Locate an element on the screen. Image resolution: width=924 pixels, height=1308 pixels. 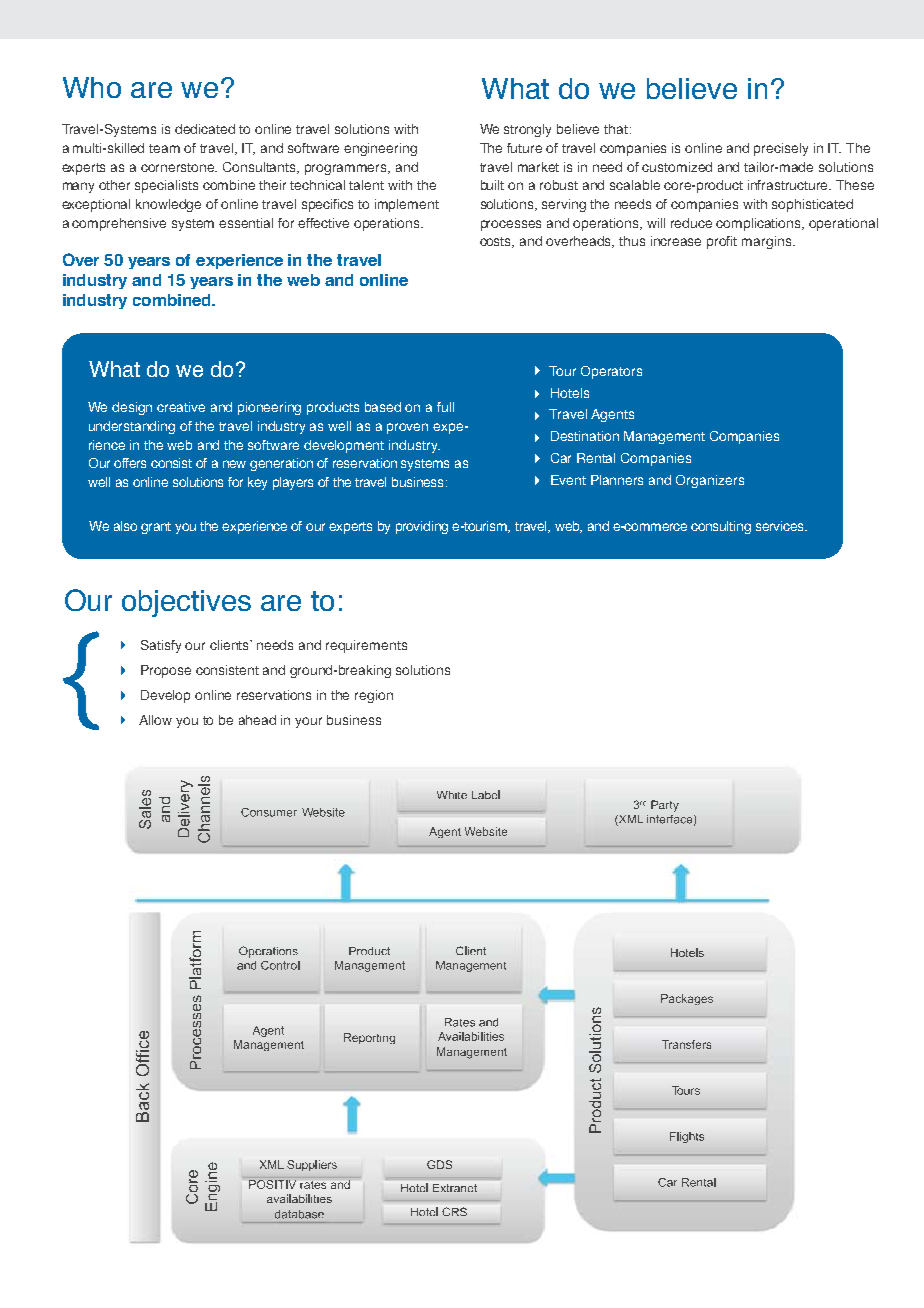
full is located at coordinates (445, 407).
